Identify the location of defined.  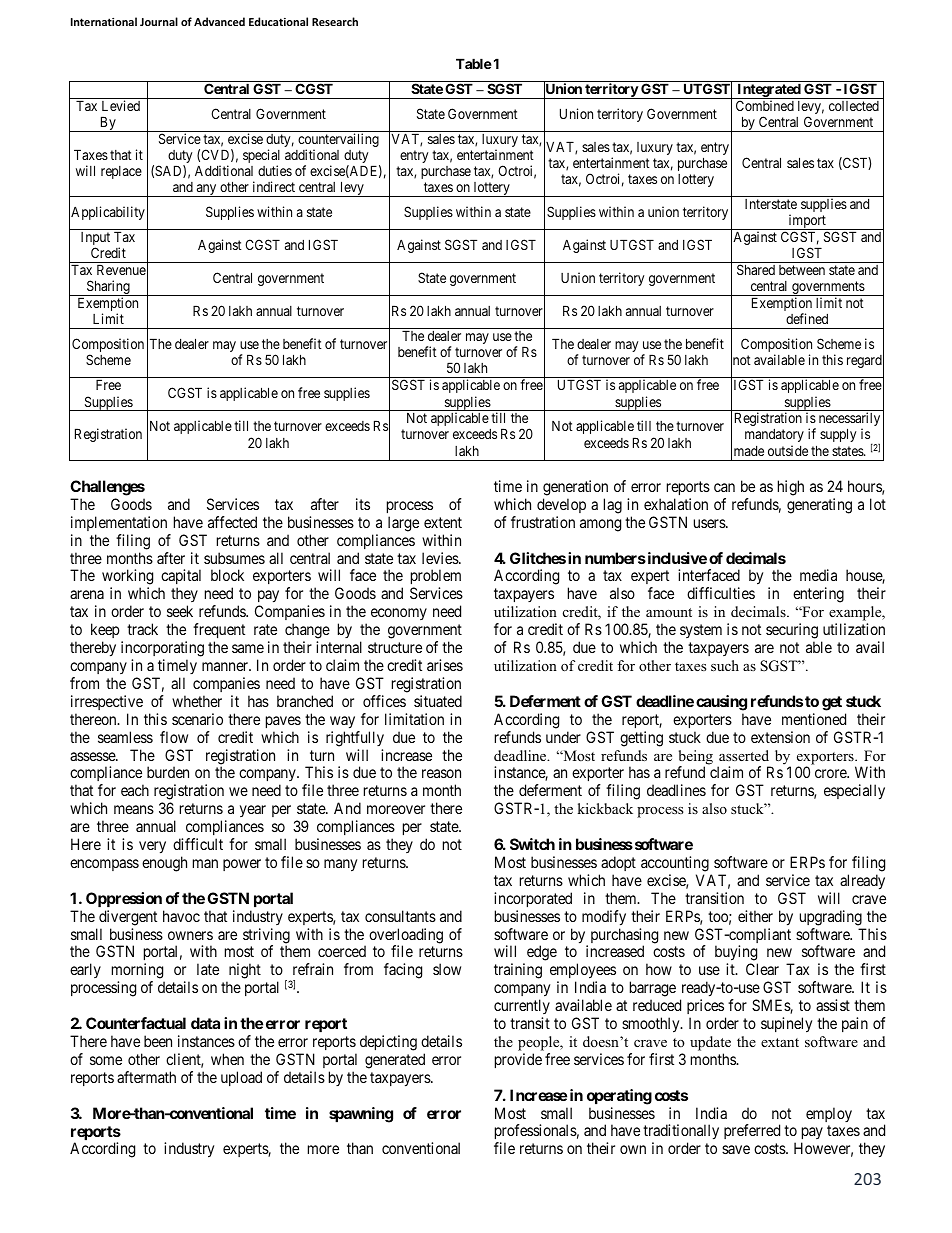
(807, 318).
